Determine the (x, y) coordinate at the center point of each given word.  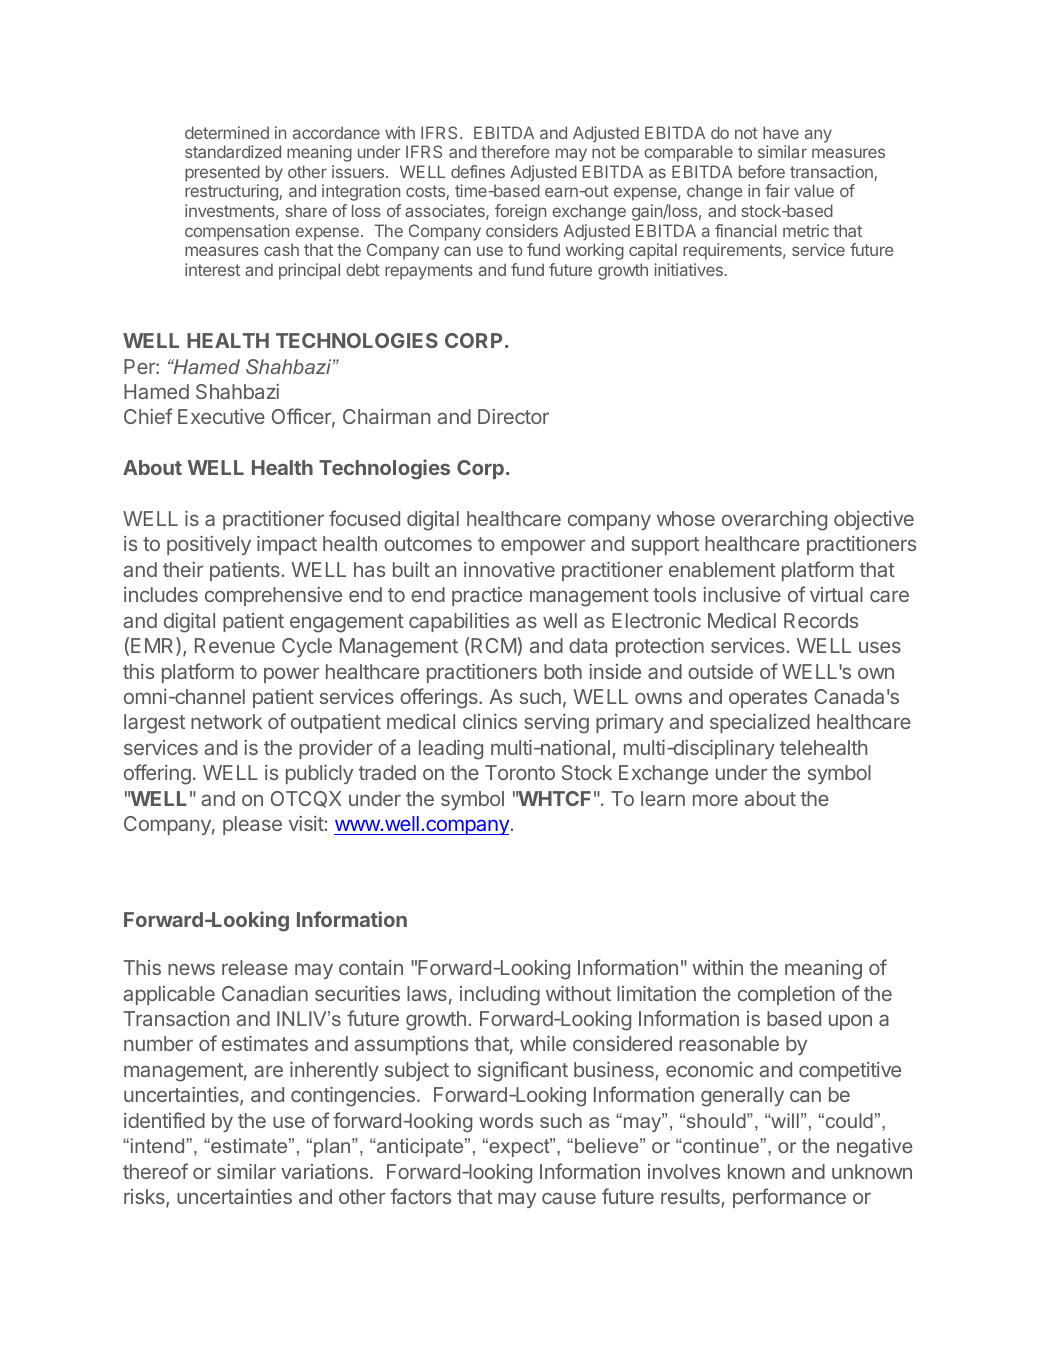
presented (222, 173)
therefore (515, 151)
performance (789, 1198)
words (506, 1120)
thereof (155, 1171)
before (762, 171)
